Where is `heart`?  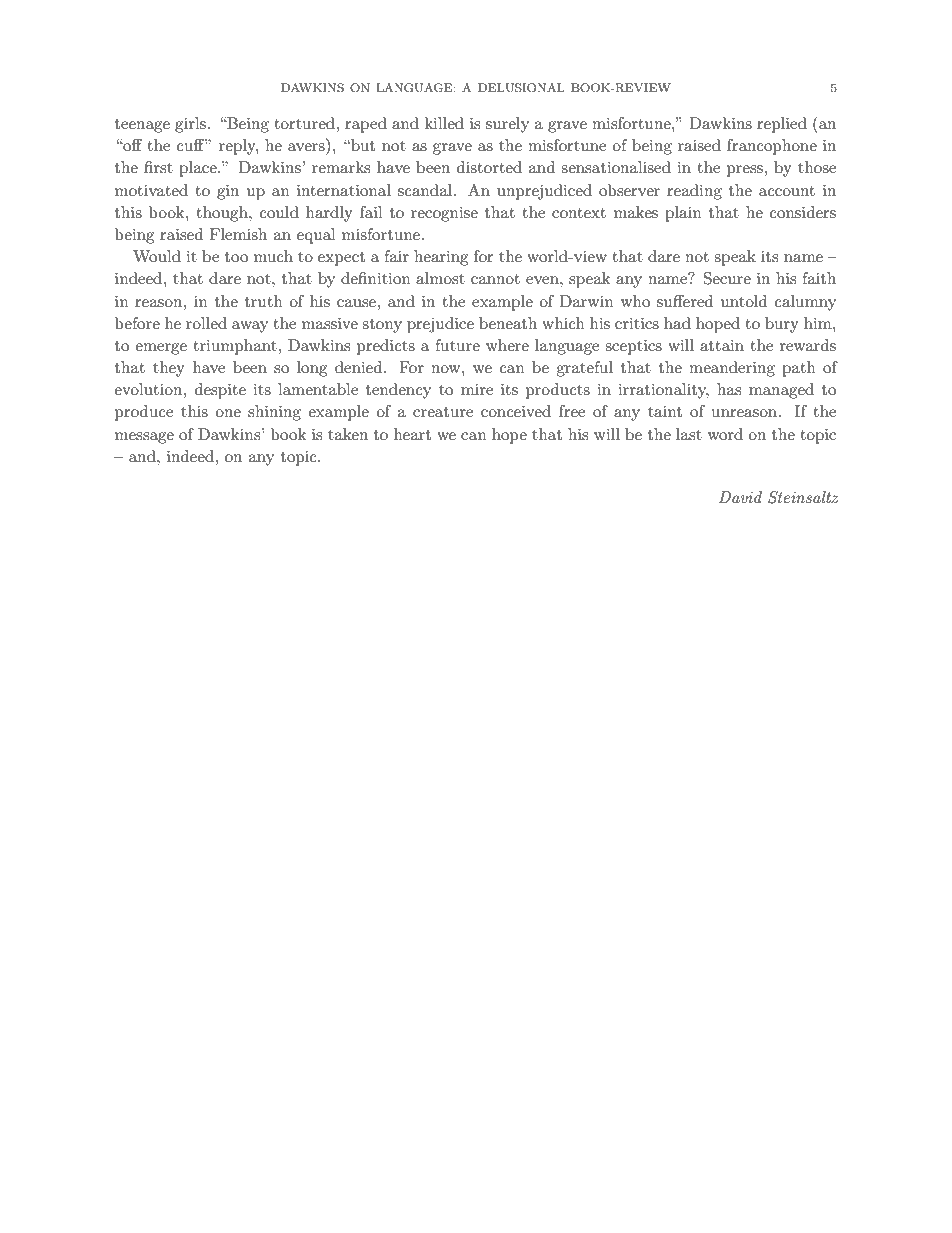
heart is located at coordinates (412, 434).
